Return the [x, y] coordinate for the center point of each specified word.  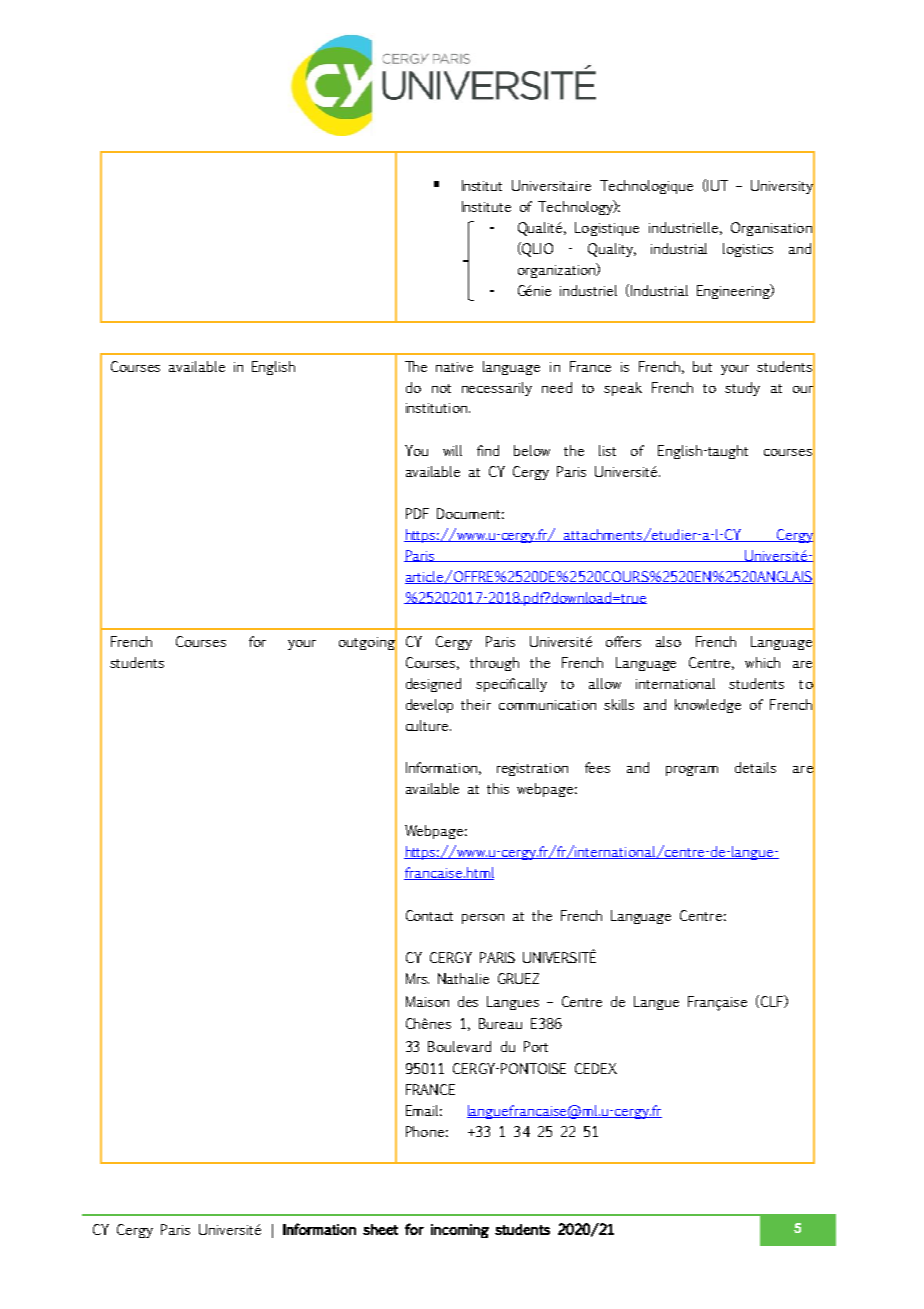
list [607, 450]
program [692, 771]
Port [536, 1046]
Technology [576, 207]
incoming [460, 1231]
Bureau [500, 1023]
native [454, 367]
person [483, 919]
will [452, 450]
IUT [716, 185]
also [668, 641]
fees [597, 767]
